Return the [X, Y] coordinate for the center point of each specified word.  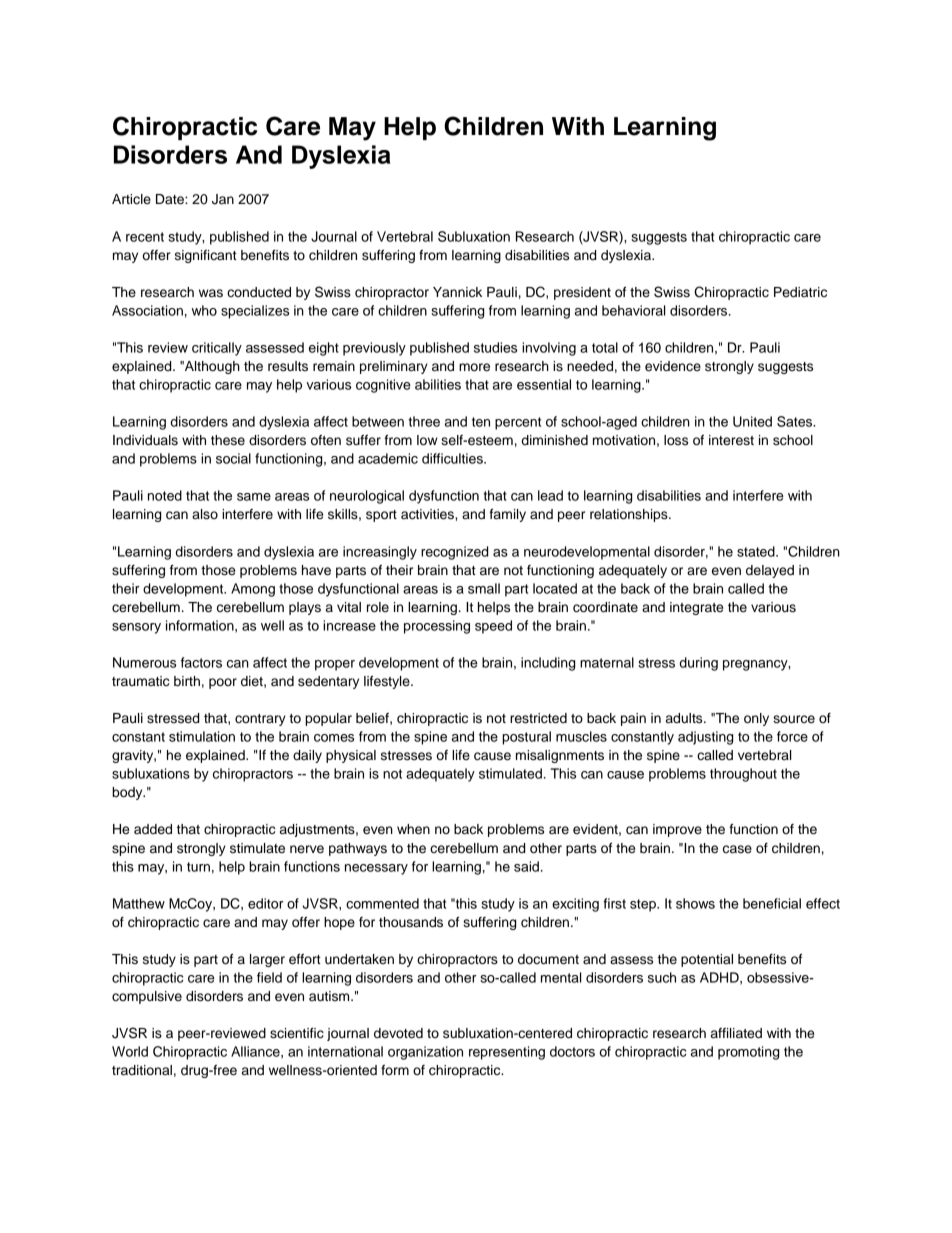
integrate [696, 608]
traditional [142, 1070]
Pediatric [800, 292]
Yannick [457, 292]
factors [201, 662]
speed [493, 627]
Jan [223, 199]
